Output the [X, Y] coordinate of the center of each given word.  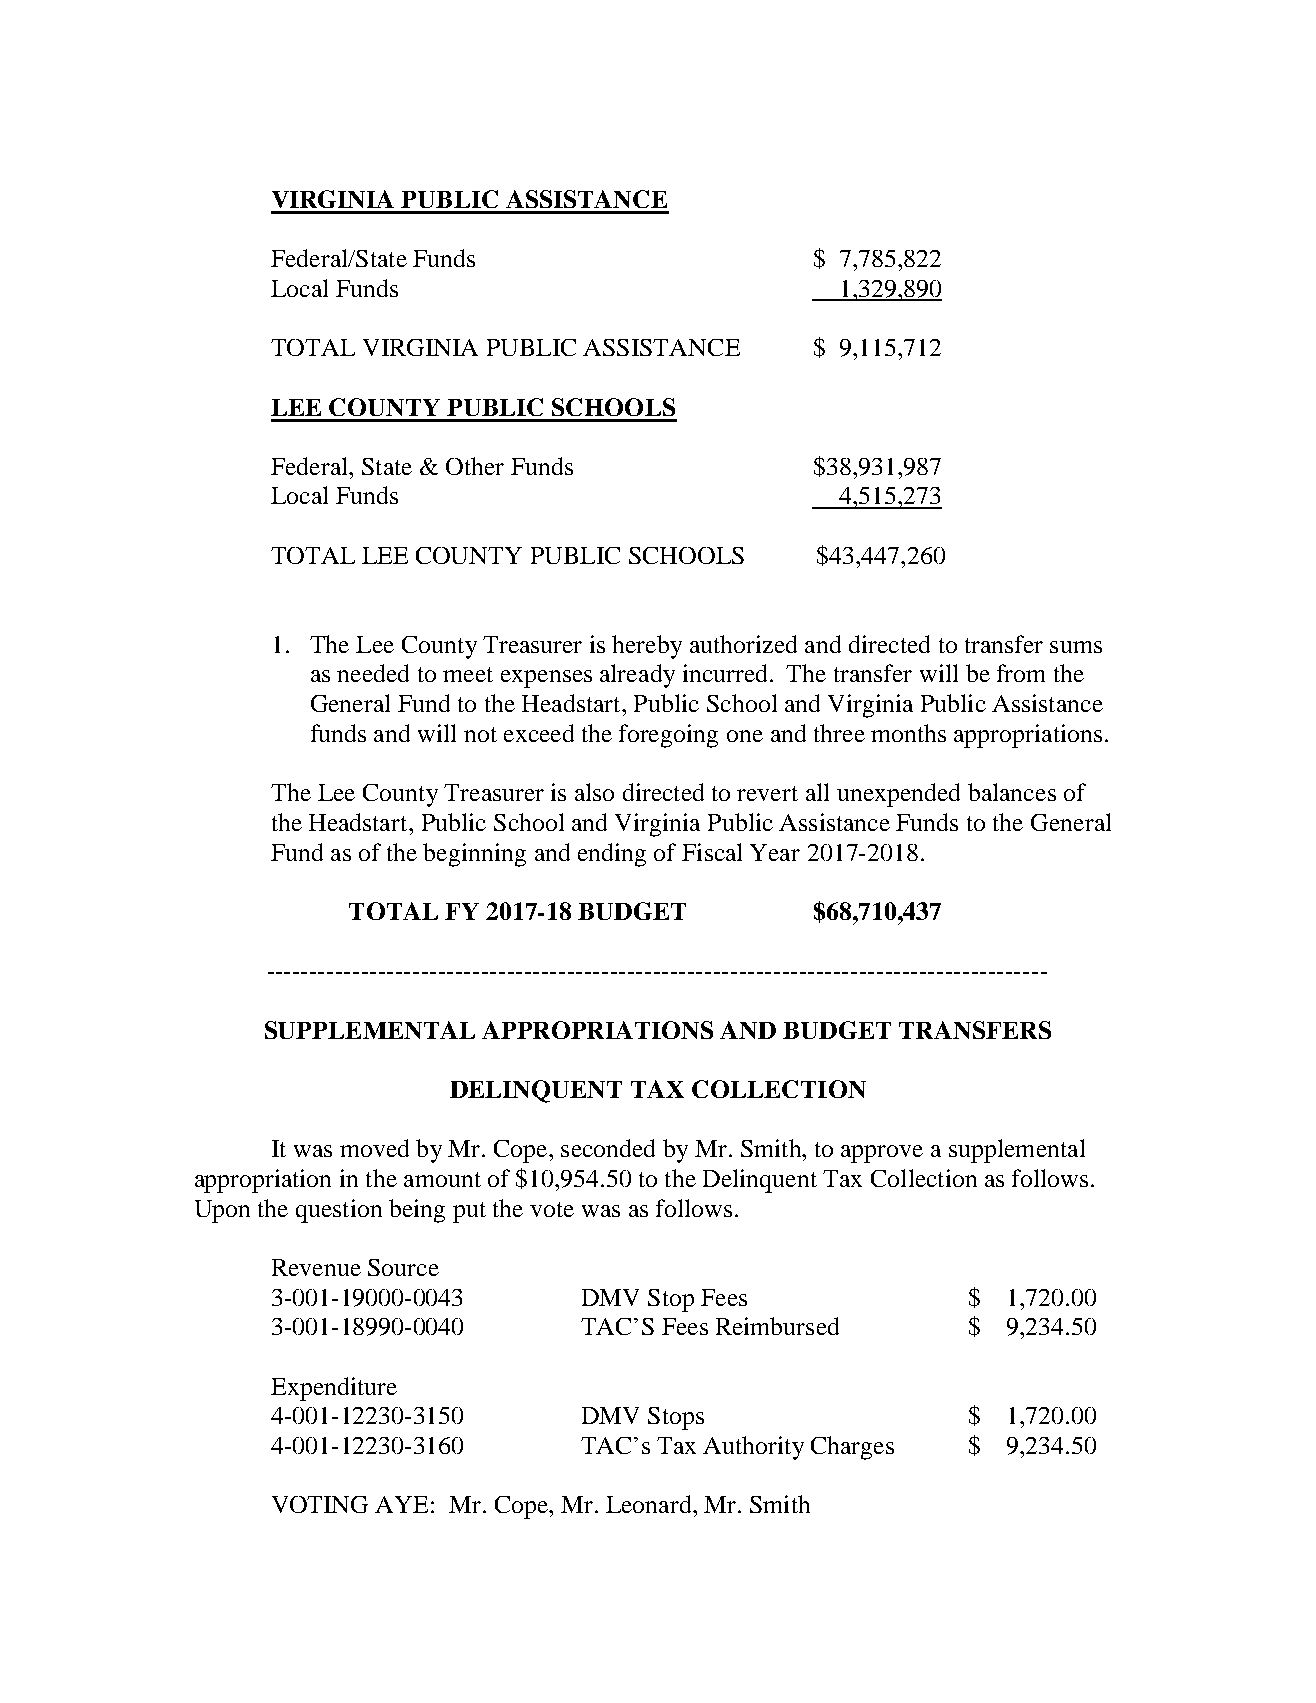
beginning [474, 855]
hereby [647, 647]
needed [373, 673]
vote [552, 1209]
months [908, 733]
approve [882, 1154]
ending [612, 855]
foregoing [668, 736]
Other [475, 466]
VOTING [320, 1504]
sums [1076, 647]
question [339, 1211]
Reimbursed [777, 1326]
